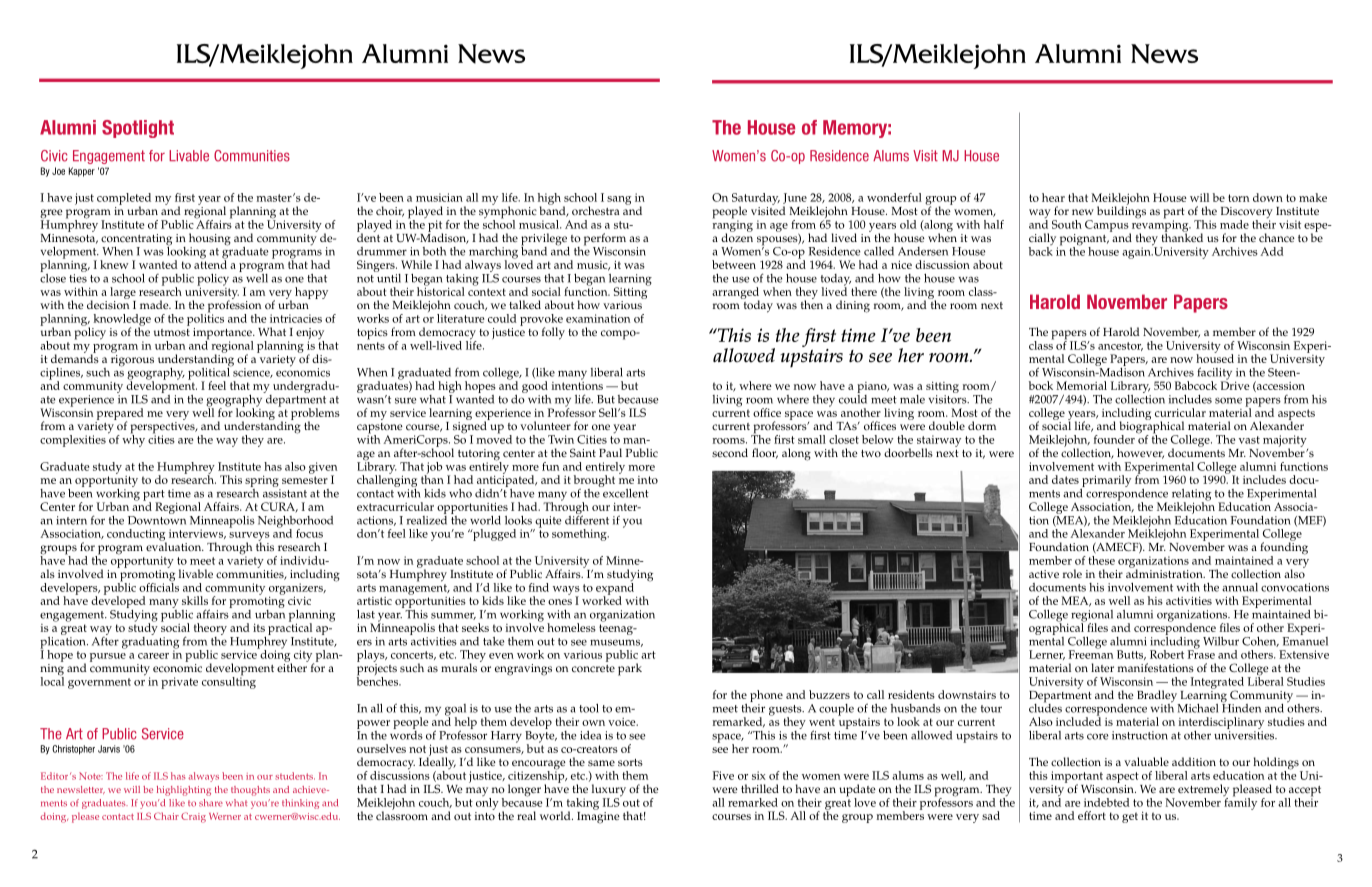 The image size is (1372, 887). What do you see at coordinates (1238, 198) in the document?
I see `torn` at bounding box center [1238, 198].
